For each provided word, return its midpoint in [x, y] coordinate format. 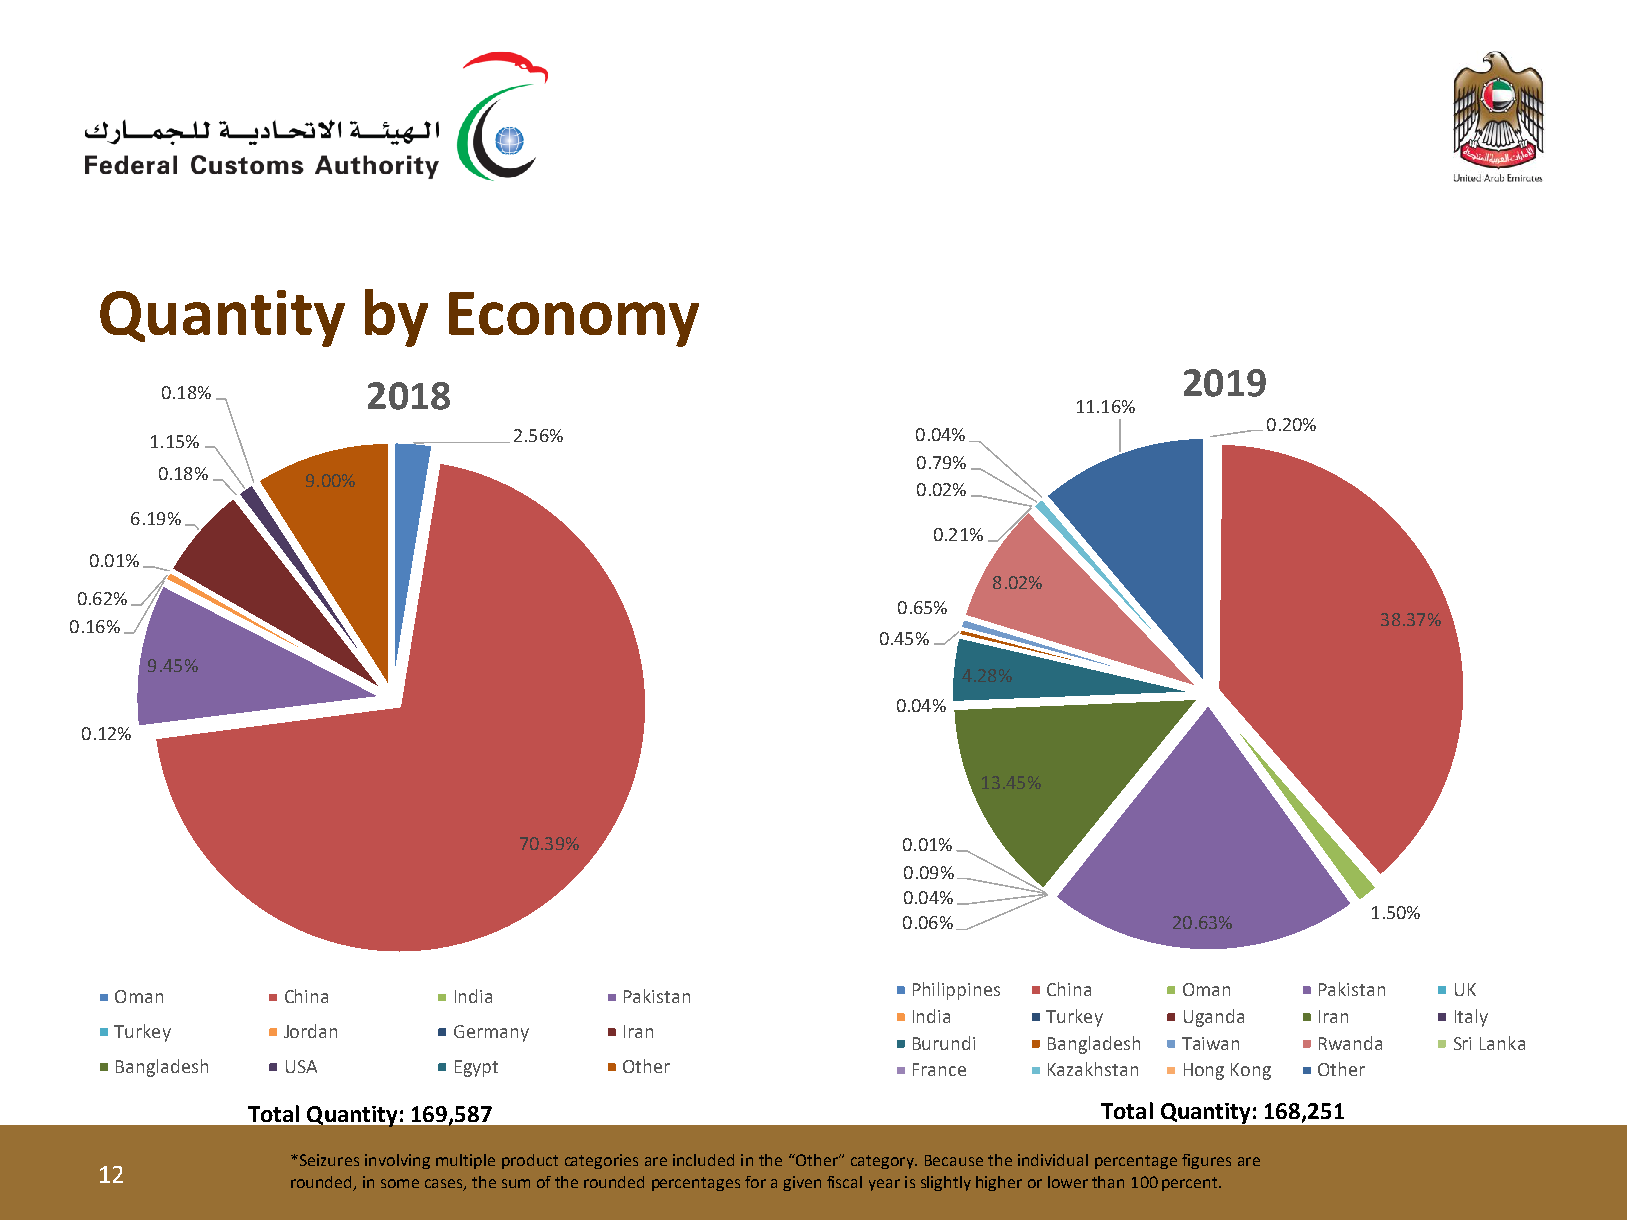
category [883, 1162]
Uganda [1214, 1018]
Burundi [944, 1043]
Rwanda [1350, 1043]
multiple [465, 1161]
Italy [1471, 1018]
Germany [491, 1033]
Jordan [310, 1031]
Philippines [956, 991]
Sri [1462, 1043]
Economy [574, 319]
